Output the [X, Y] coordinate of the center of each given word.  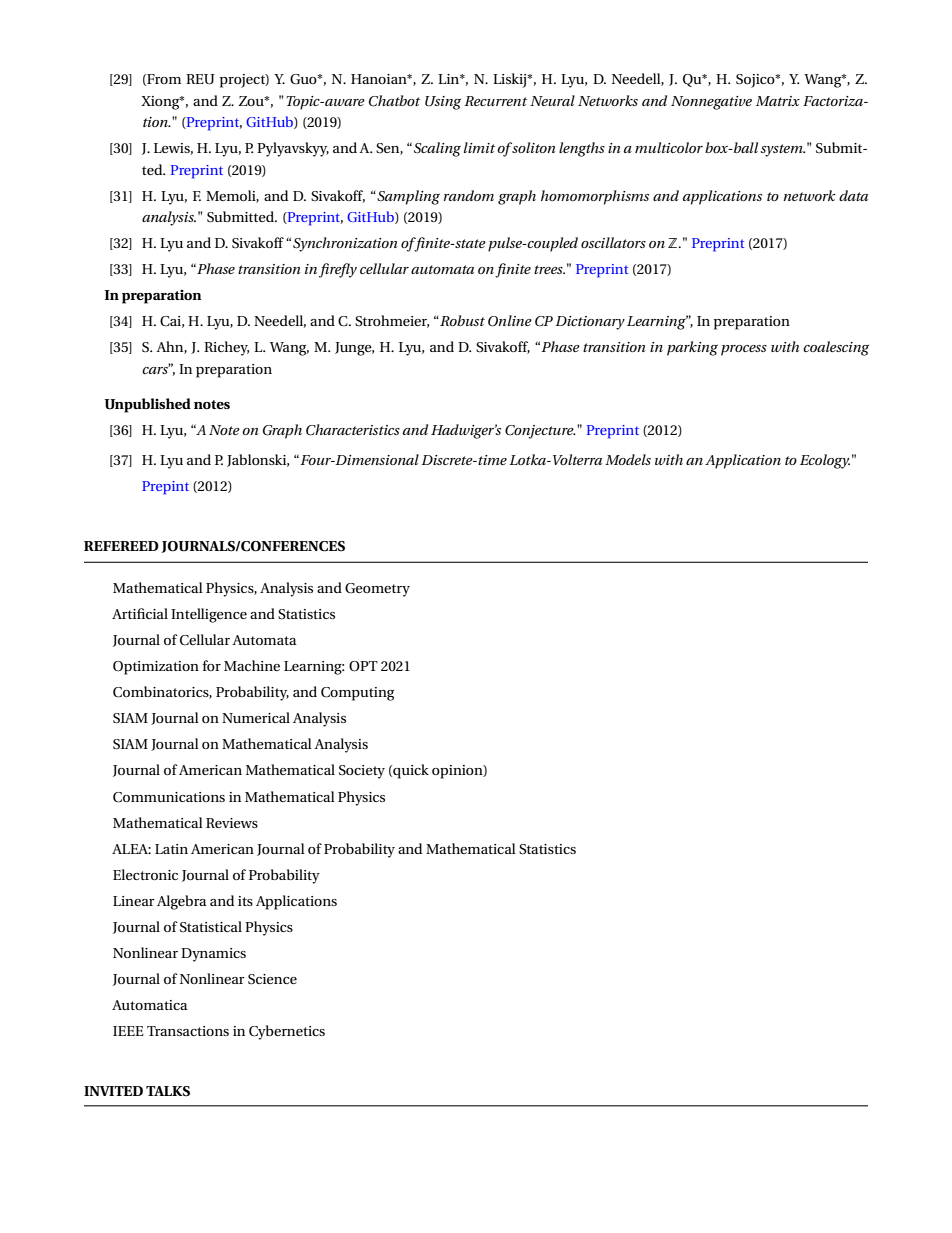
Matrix [778, 101]
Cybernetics [287, 1032]
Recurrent [495, 101]
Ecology [825, 461]
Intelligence [209, 615]
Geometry [377, 590]
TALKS [168, 1091]
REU [200, 79]
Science [272, 979]
